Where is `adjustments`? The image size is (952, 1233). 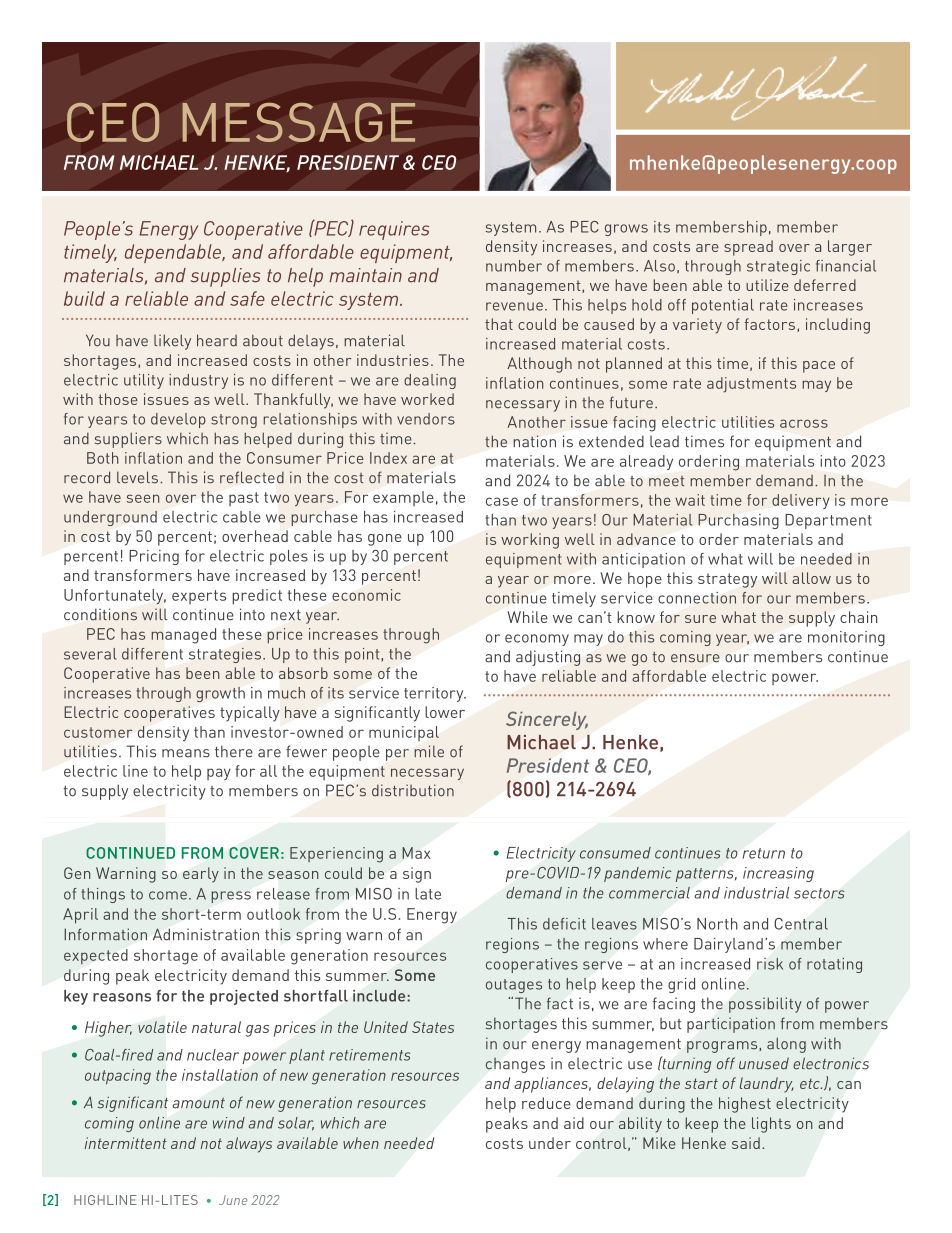
adjustments is located at coordinates (751, 385).
